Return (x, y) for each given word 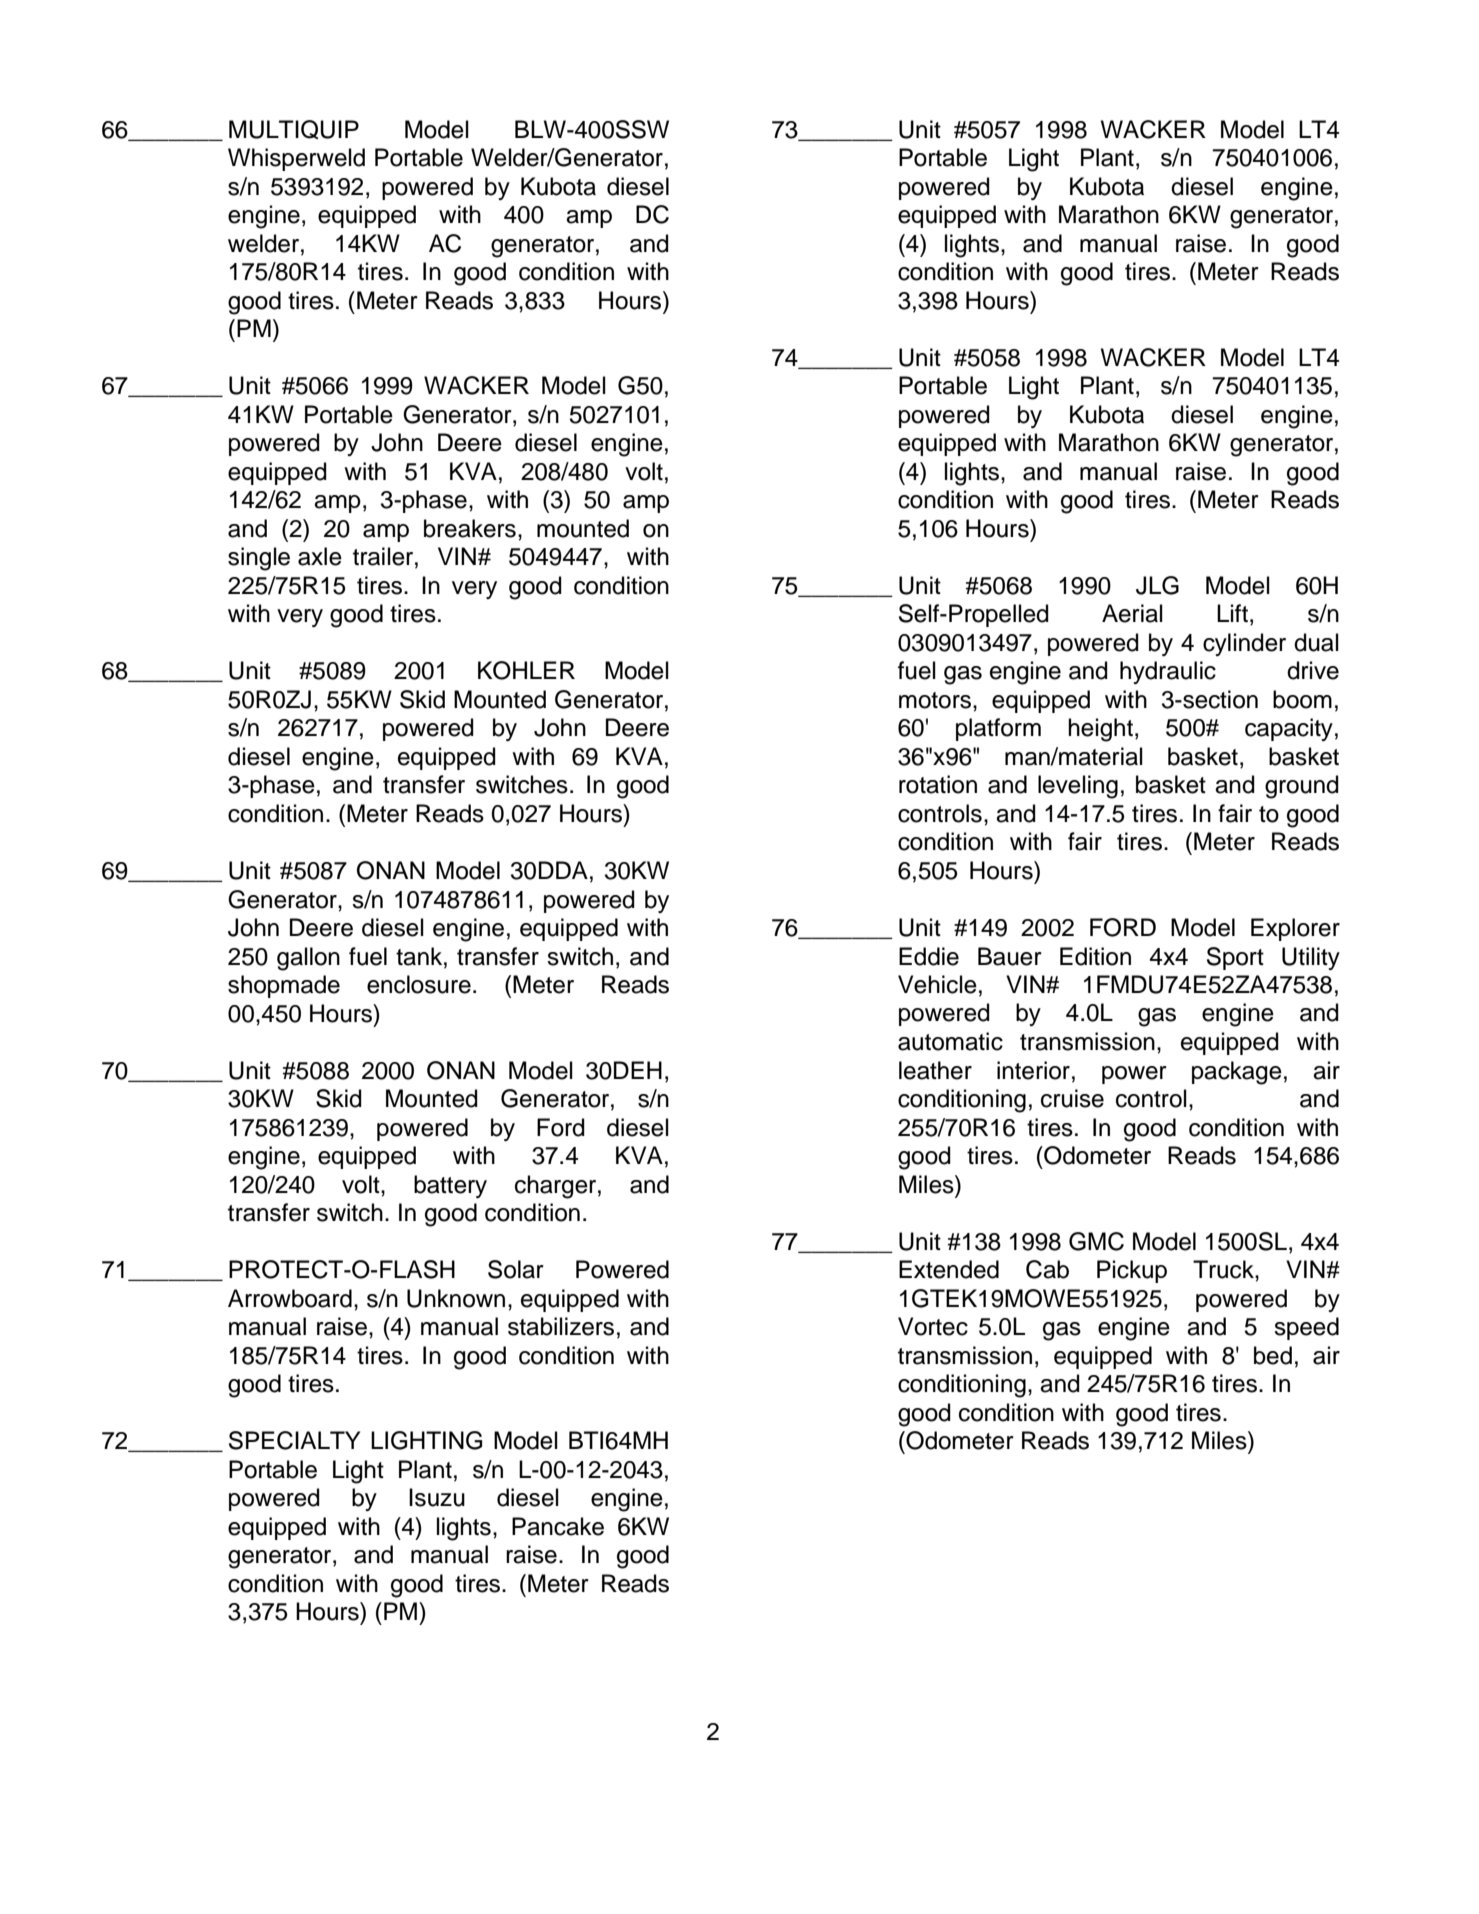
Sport (1235, 958)
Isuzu (437, 1497)
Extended (949, 1269)
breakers (470, 528)
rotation (938, 784)
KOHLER (526, 670)
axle (320, 556)
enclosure (419, 984)
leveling (1078, 787)
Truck (1224, 1269)
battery (450, 1186)
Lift (1232, 613)
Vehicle (937, 984)
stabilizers (561, 1326)
